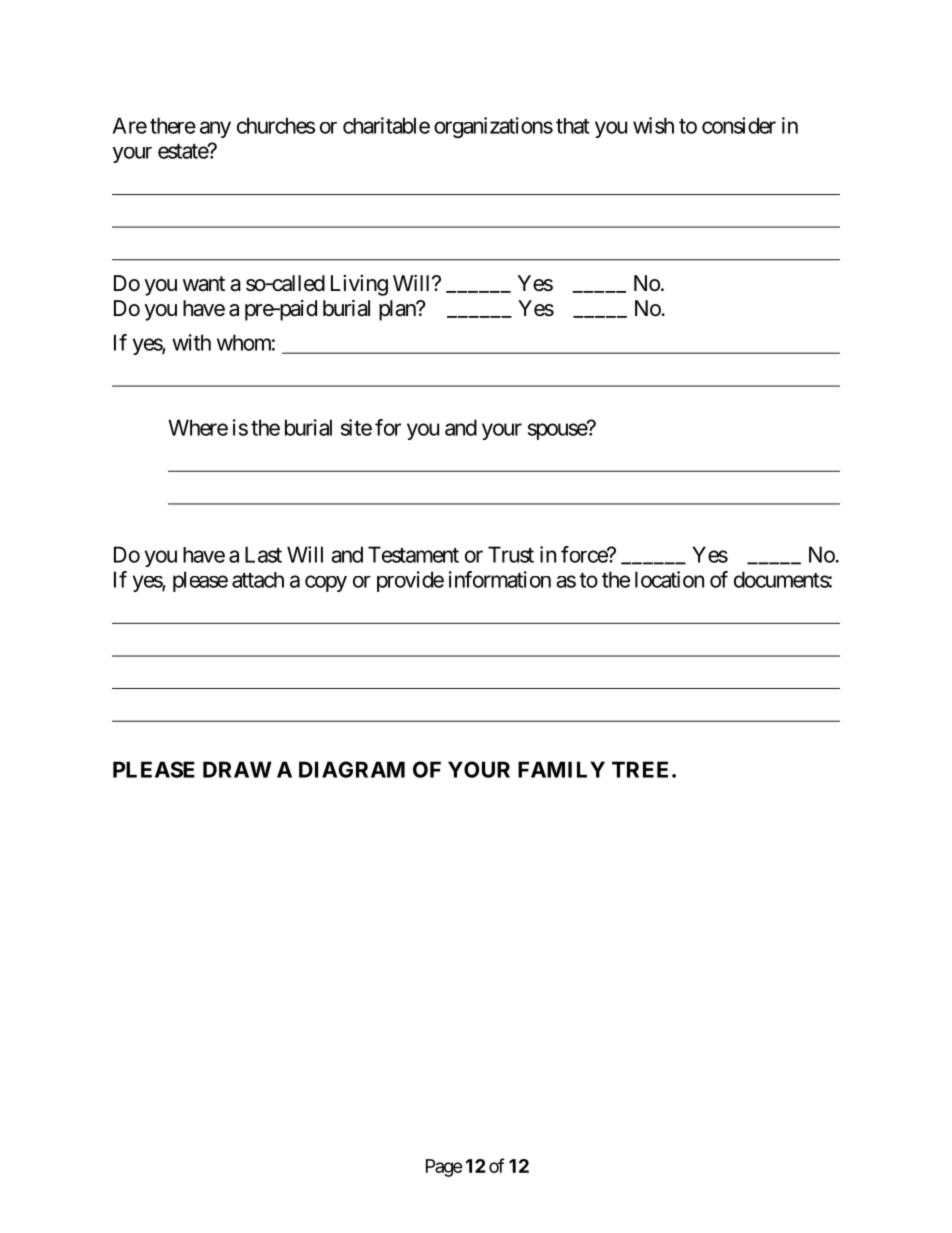 The width and height of the image is (952, 1233). What do you see at coordinates (215, 129) in the image?
I see `any` at bounding box center [215, 129].
